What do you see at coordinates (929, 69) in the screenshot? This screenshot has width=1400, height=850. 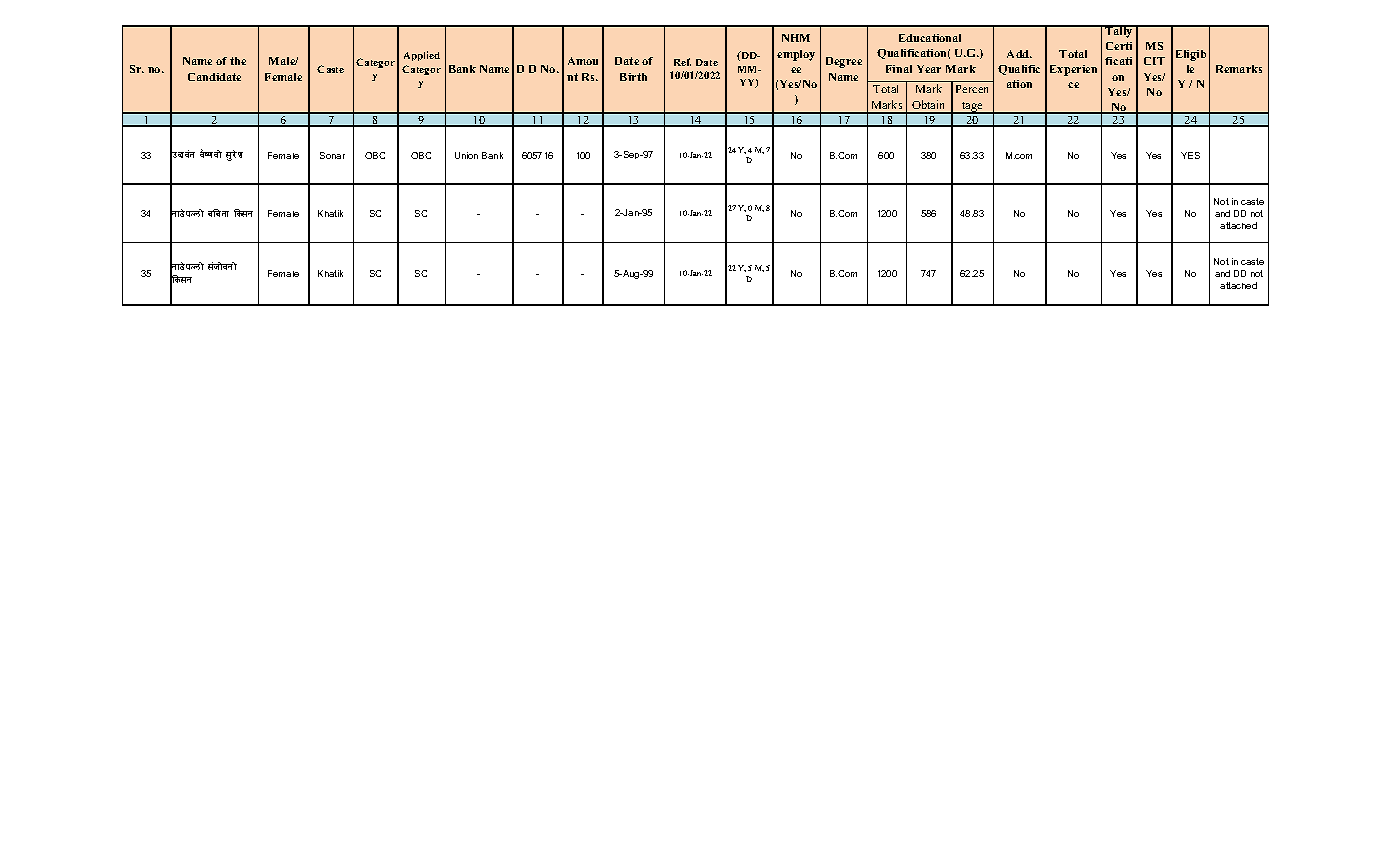 I see `Year` at bounding box center [929, 69].
